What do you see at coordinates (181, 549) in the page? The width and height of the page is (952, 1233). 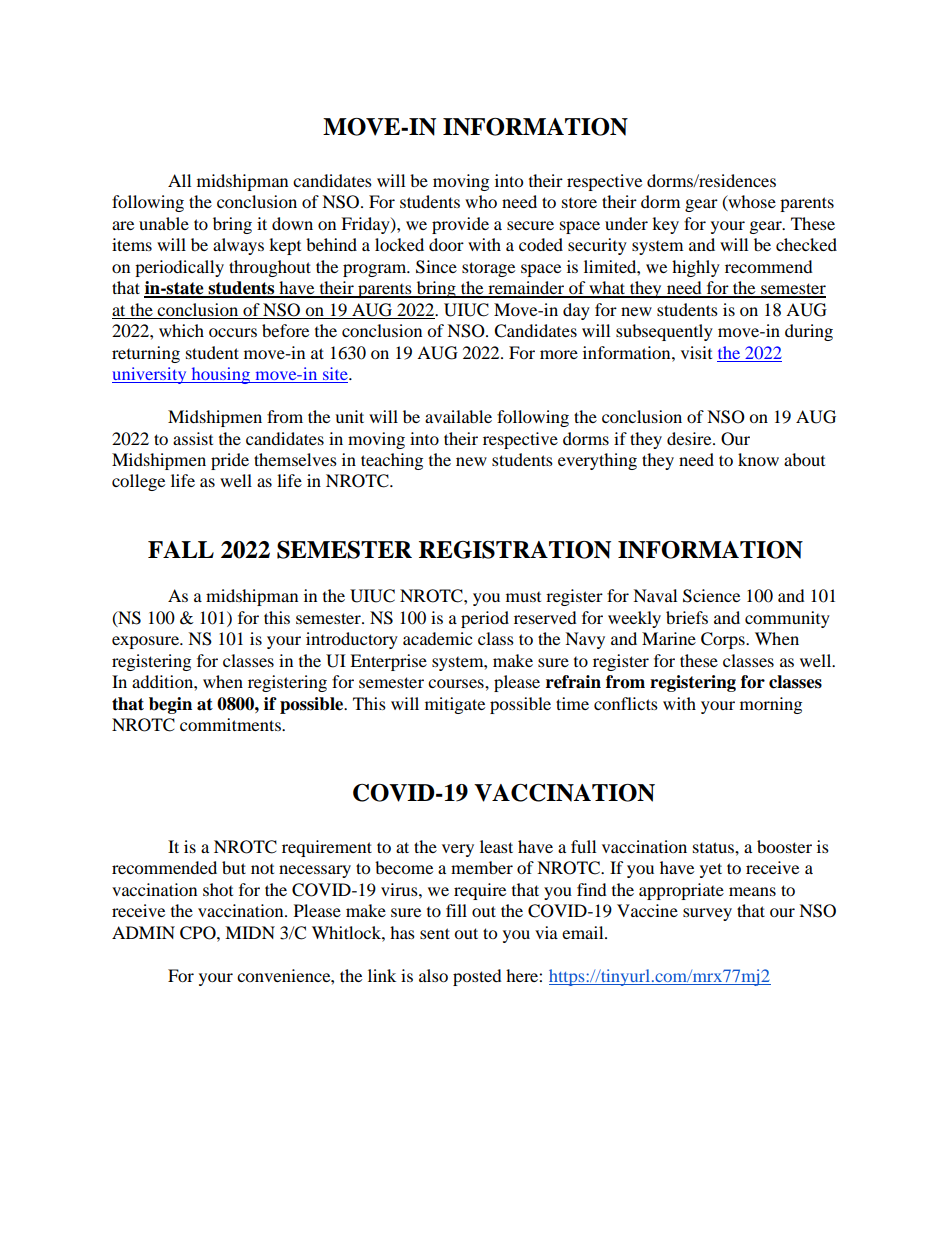 I see `FALL` at bounding box center [181, 549].
